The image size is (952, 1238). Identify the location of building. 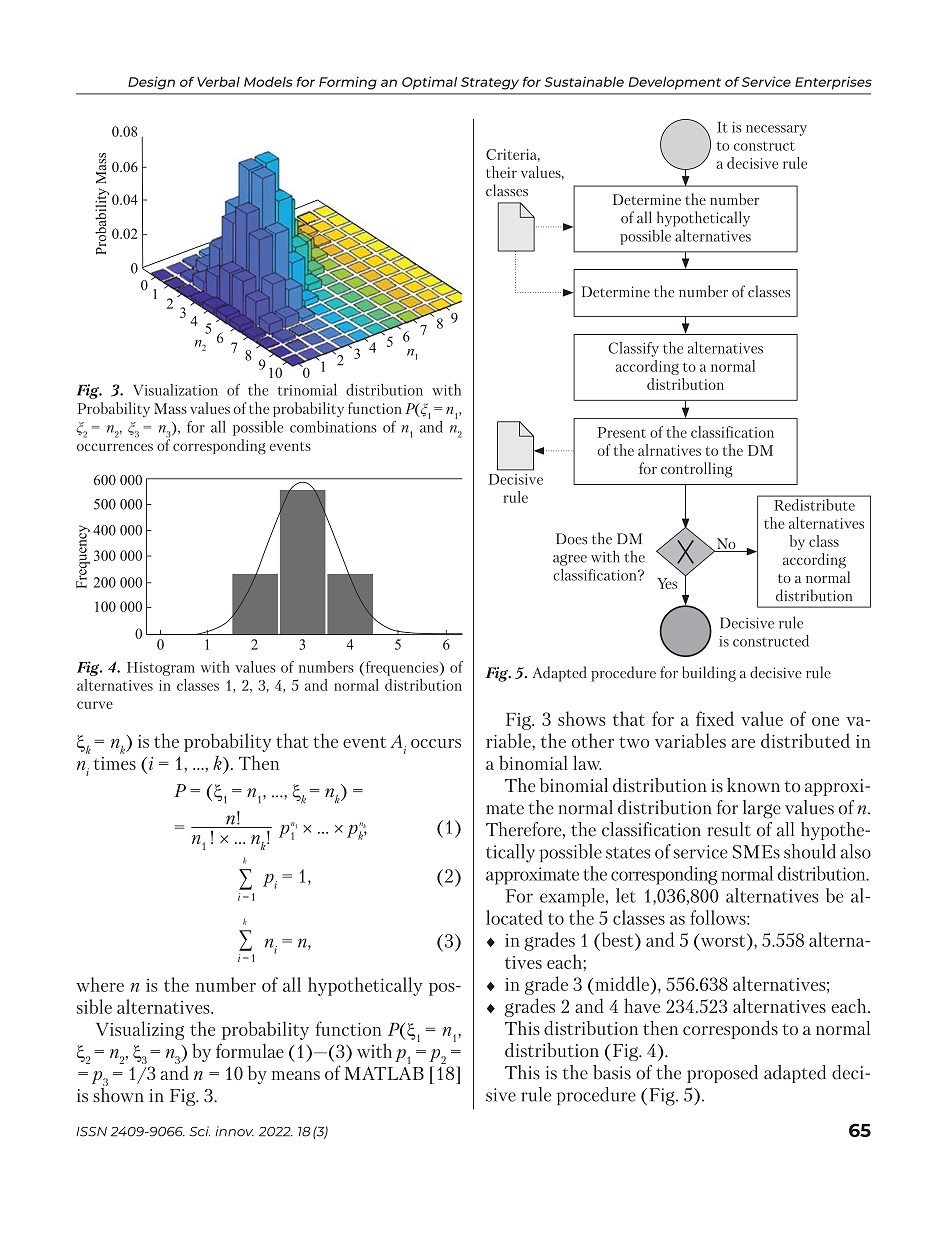
(709, 674).
